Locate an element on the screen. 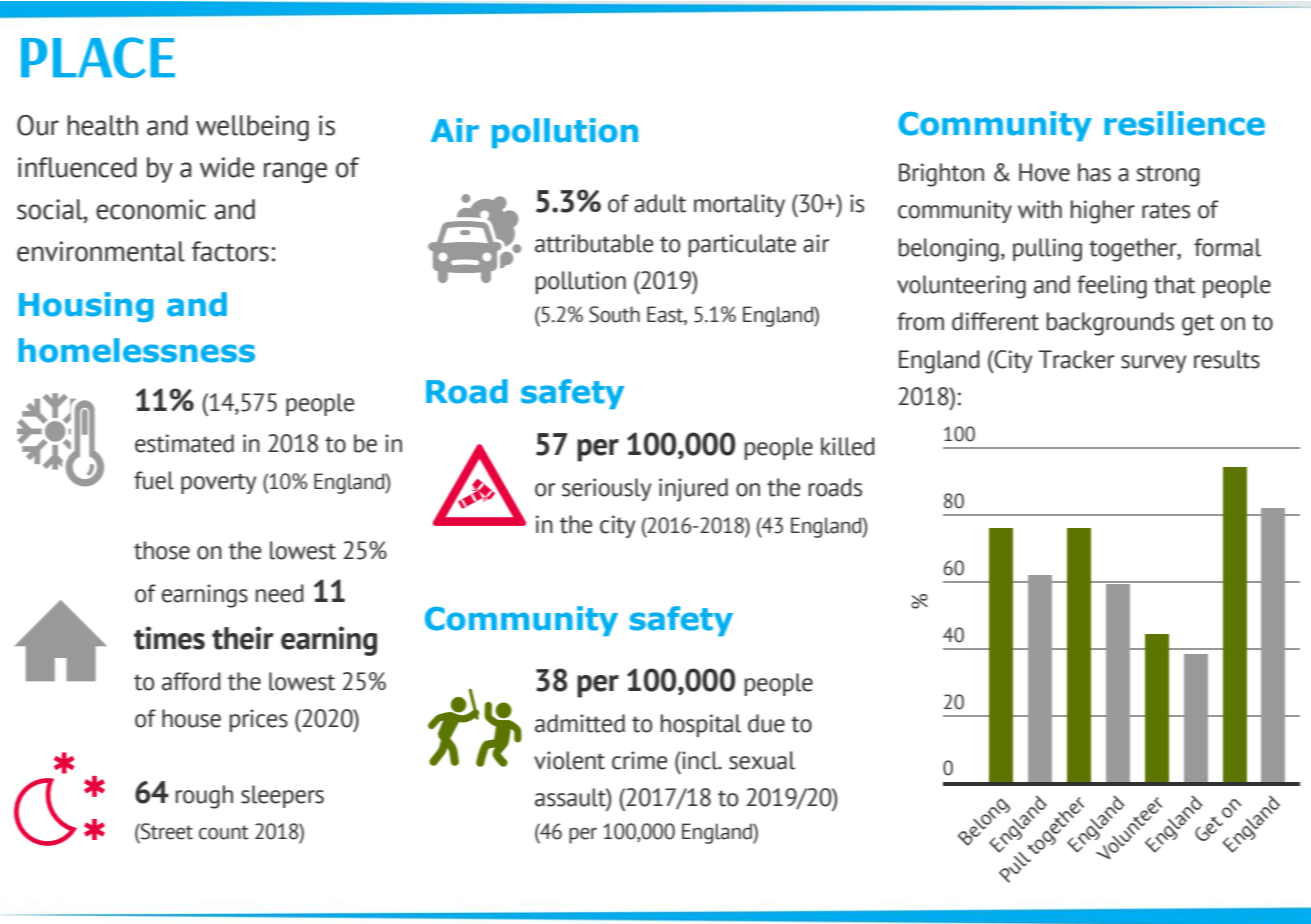 Image resolution: width=1311 pixels, height=924 pixels. seriously is located at coordinates (606, 489).
